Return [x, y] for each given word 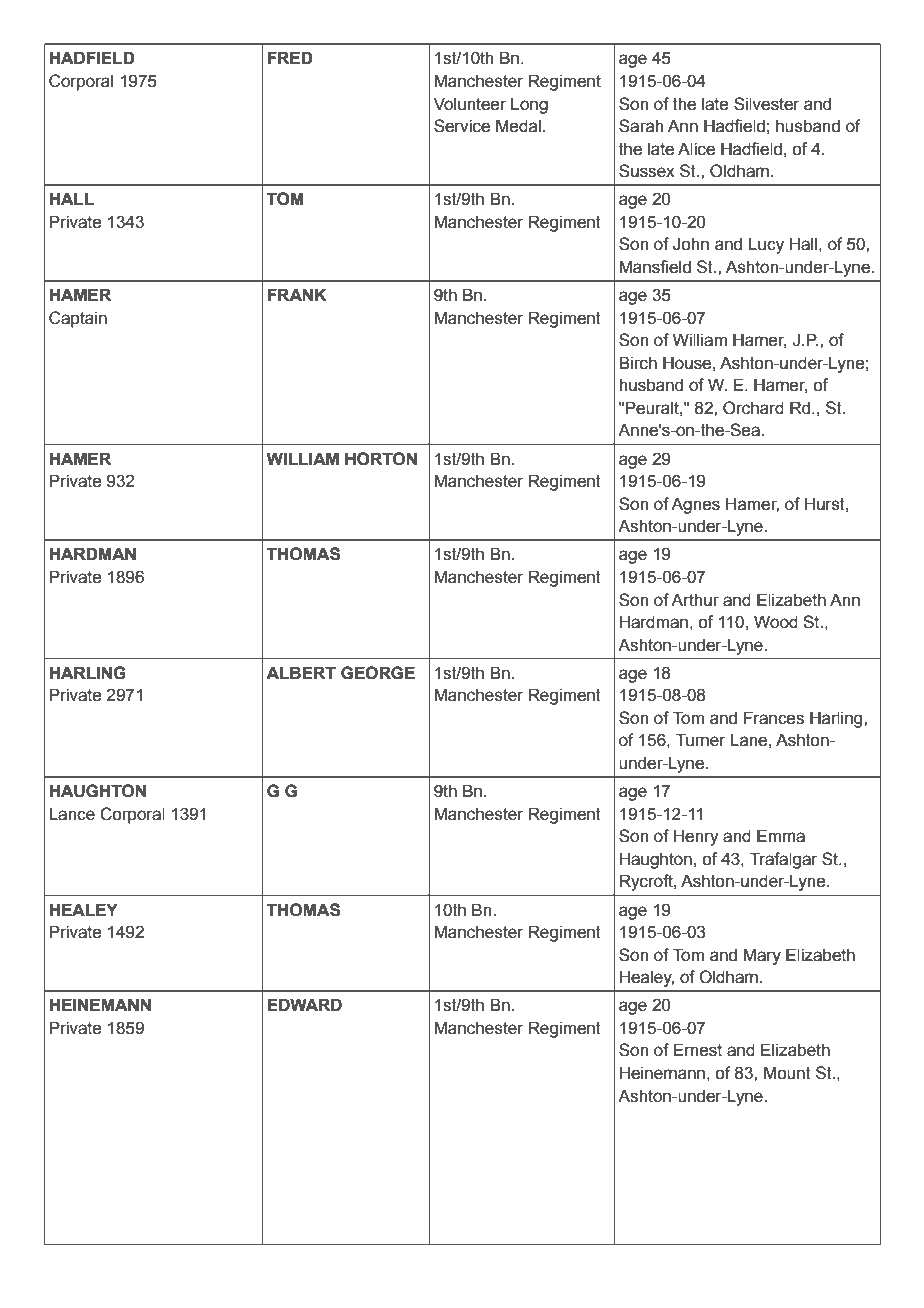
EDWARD [304, 1004]
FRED [290, 57]
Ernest [698, 1050]
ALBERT [301, 672]
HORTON [381, 459]
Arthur [695, 600]
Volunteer [470, 104]
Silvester [767, 104]
